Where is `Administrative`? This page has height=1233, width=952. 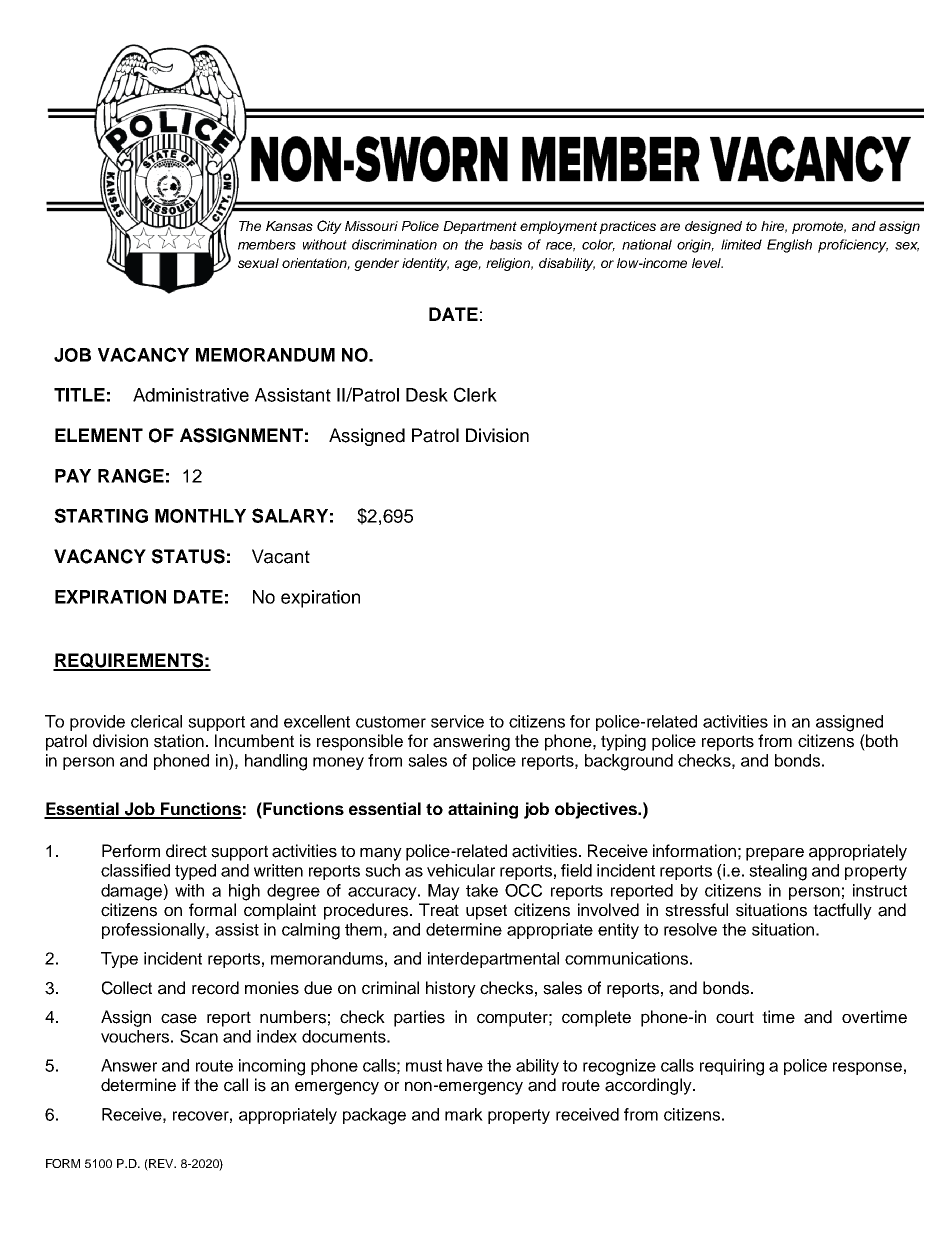
Administrative is located at coordinates (191, 395).
